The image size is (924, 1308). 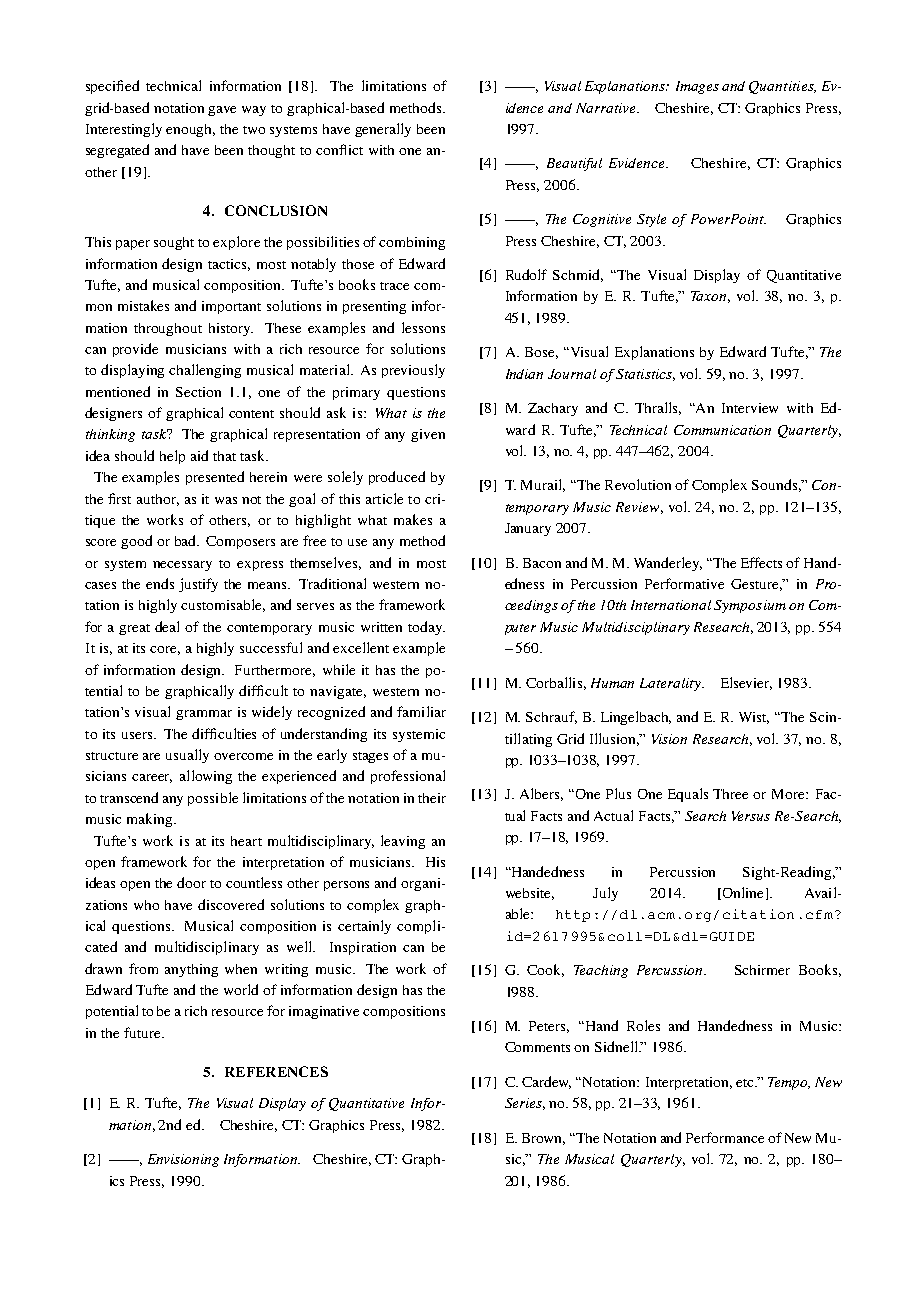 I want to click on Equals, so click(x=688, y=795).
